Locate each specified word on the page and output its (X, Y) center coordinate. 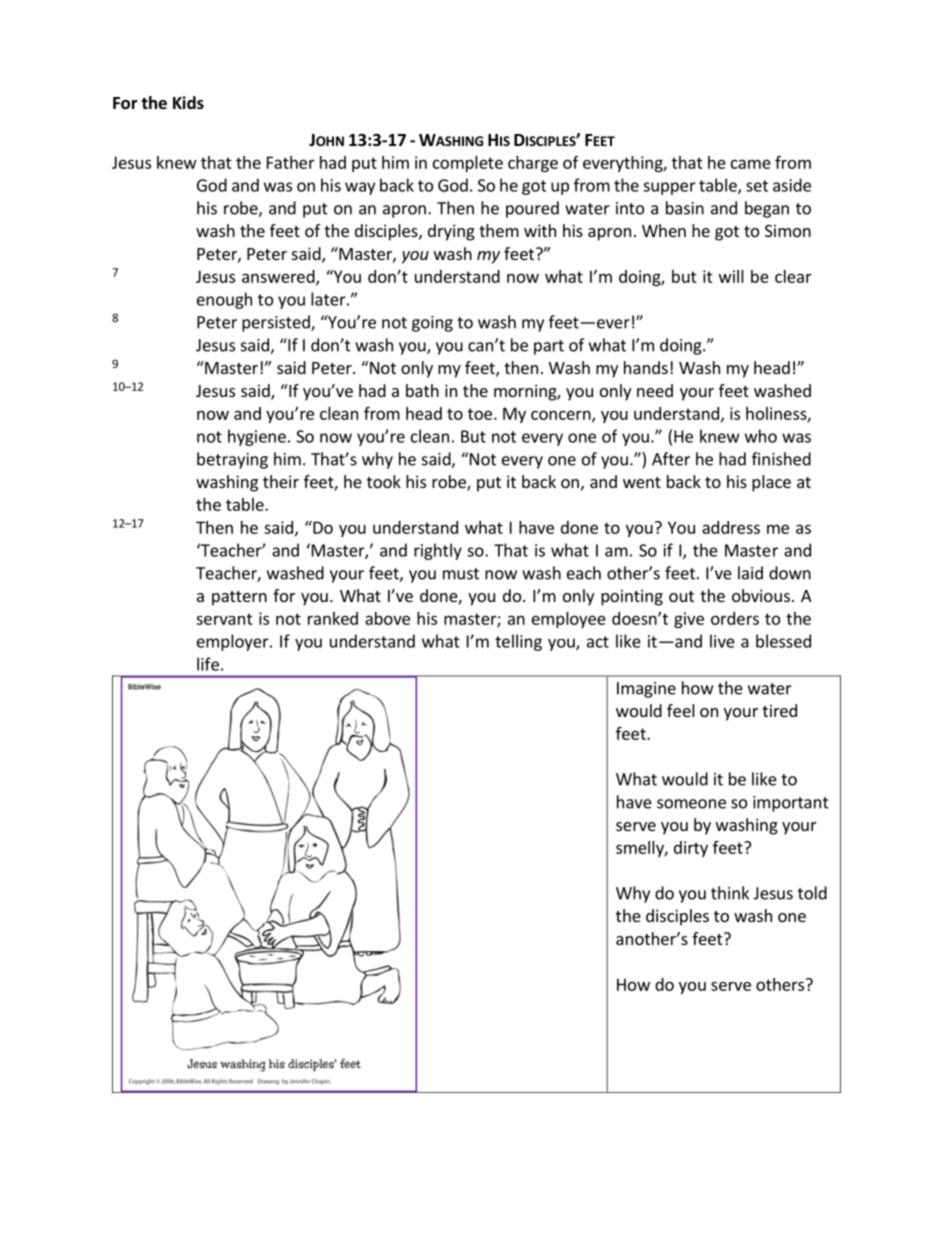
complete (468, 164)
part (549, 347)
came (751, 164)
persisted (277, 323)
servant (224, 619)
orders (735, 618)
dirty (691, 849)
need (655, 390)
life (208, 664)
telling (518, 642)
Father (291, 162)
